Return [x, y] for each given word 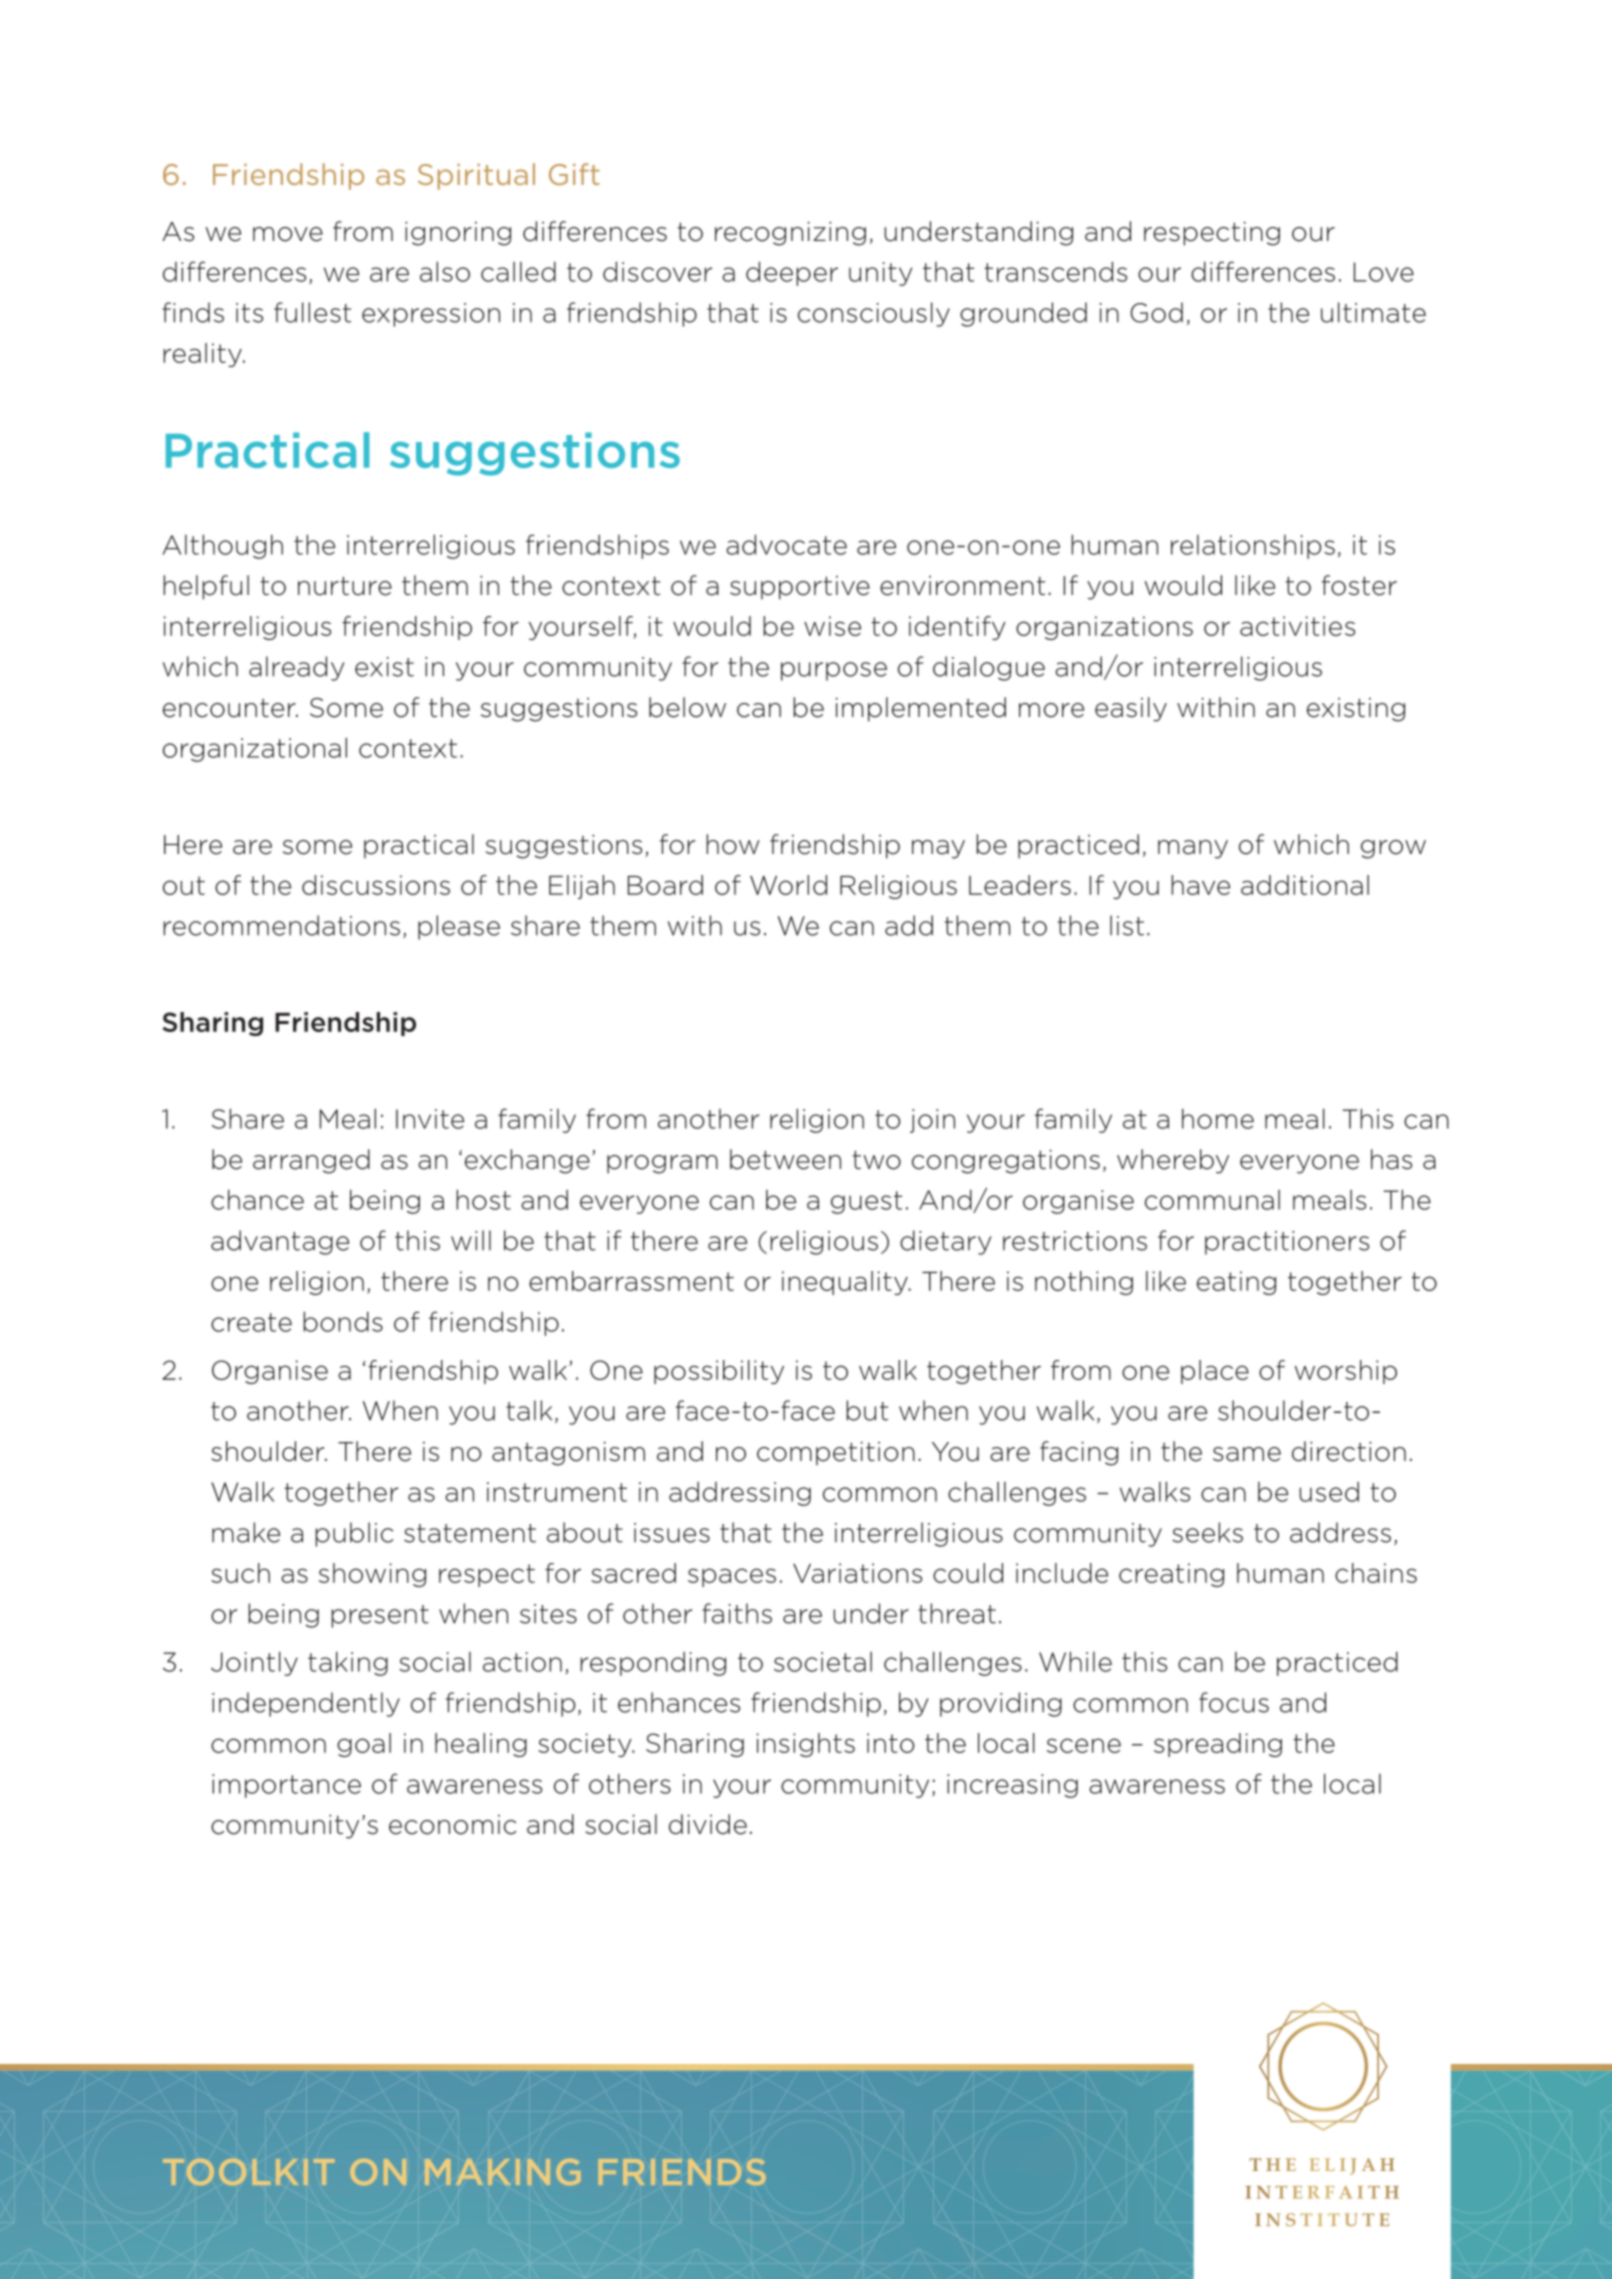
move [288, 234]
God [1156, 312]
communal [1212, 1200]
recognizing [790, 234]
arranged [311, 1161]
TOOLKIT [248, 2172]
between [785, 1159]
